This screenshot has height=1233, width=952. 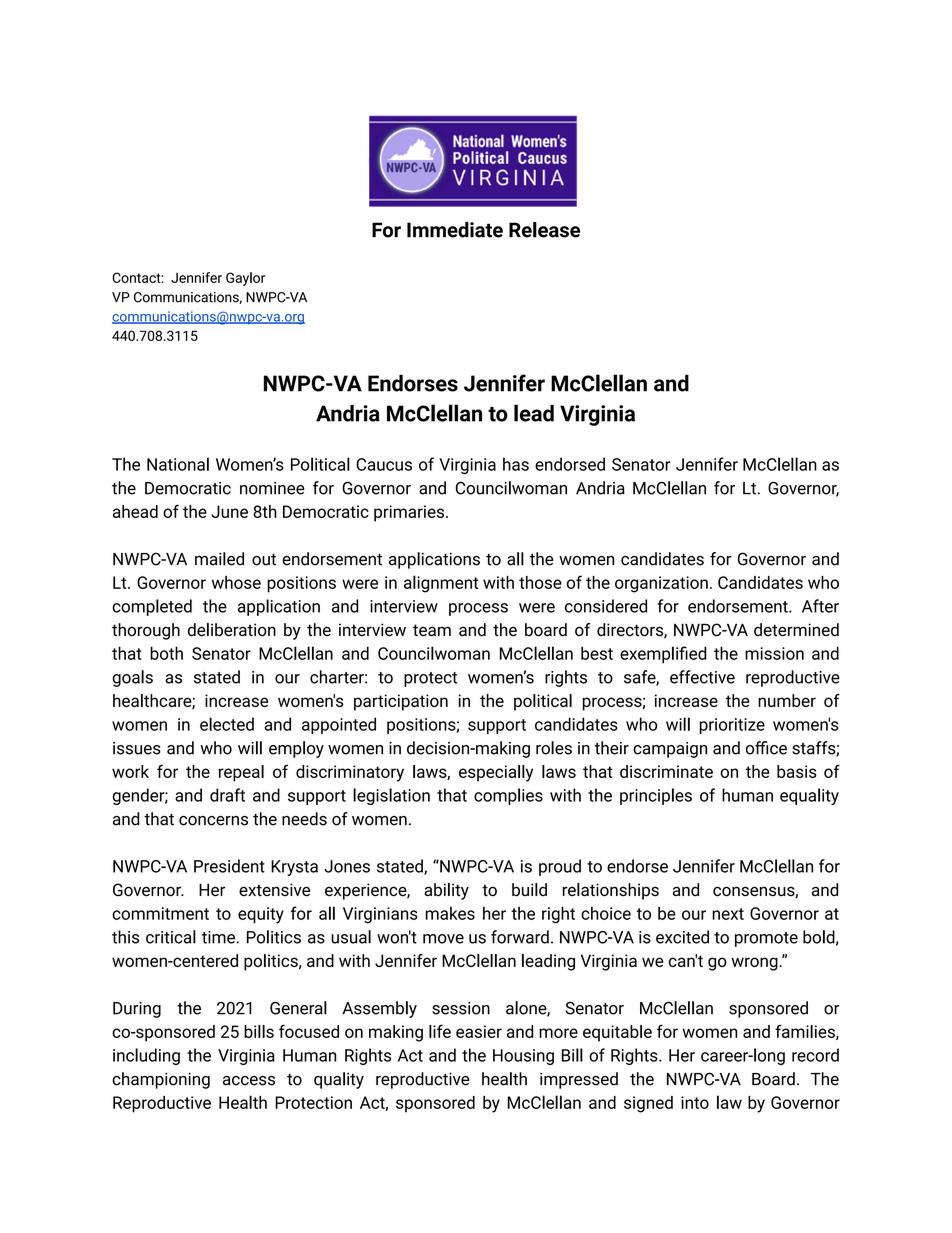 I want to click on access, so click(x=249, y=1081).
